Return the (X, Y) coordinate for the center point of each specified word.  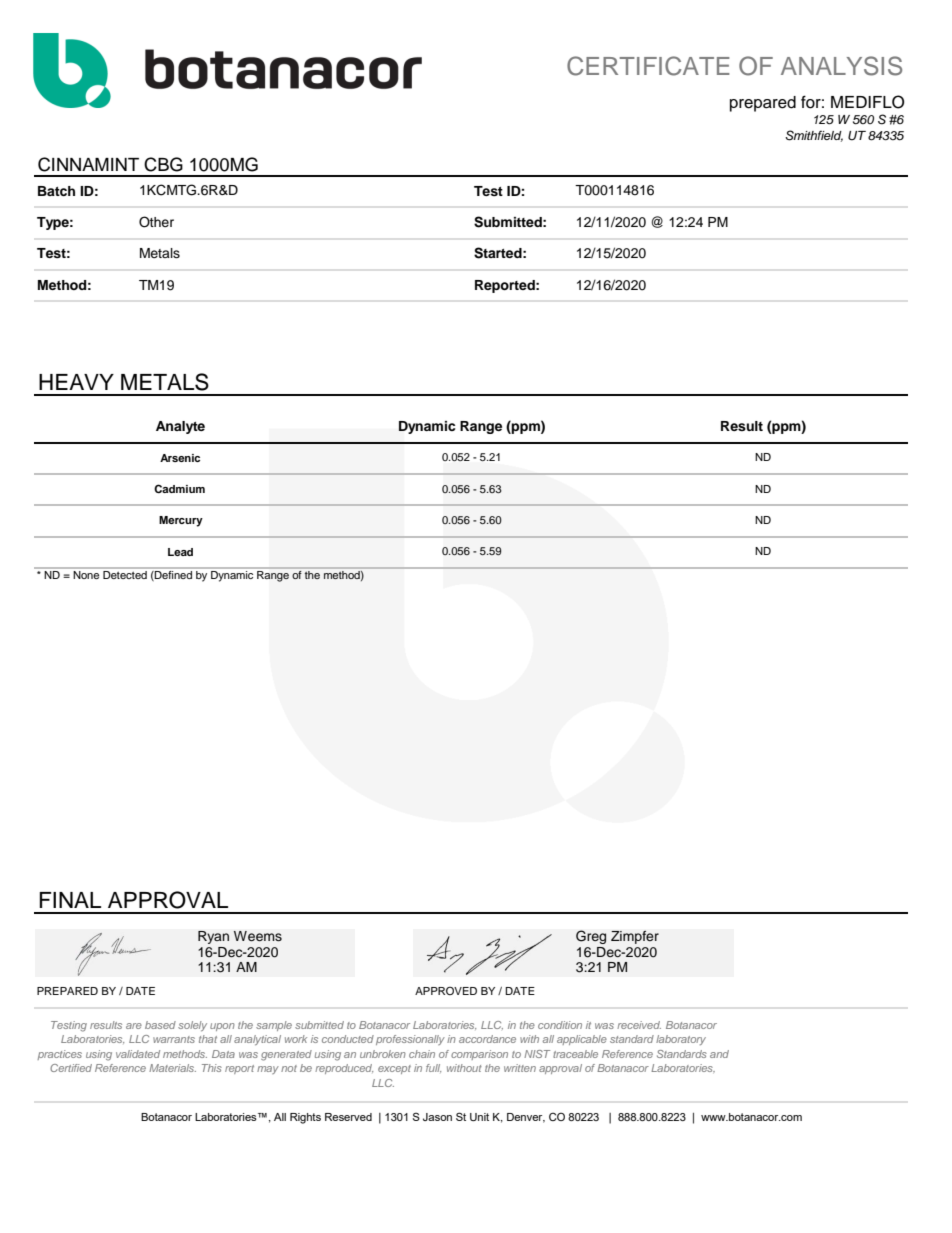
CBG (163, 164)
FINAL (70, 900)
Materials (172, 1068)
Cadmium (179, 488)
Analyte (180, 427)
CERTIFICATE (648, 66)
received (639, 1025)
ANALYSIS (841, 66)
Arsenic (180, 458)
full (433, 1068)
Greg (591, 937)
